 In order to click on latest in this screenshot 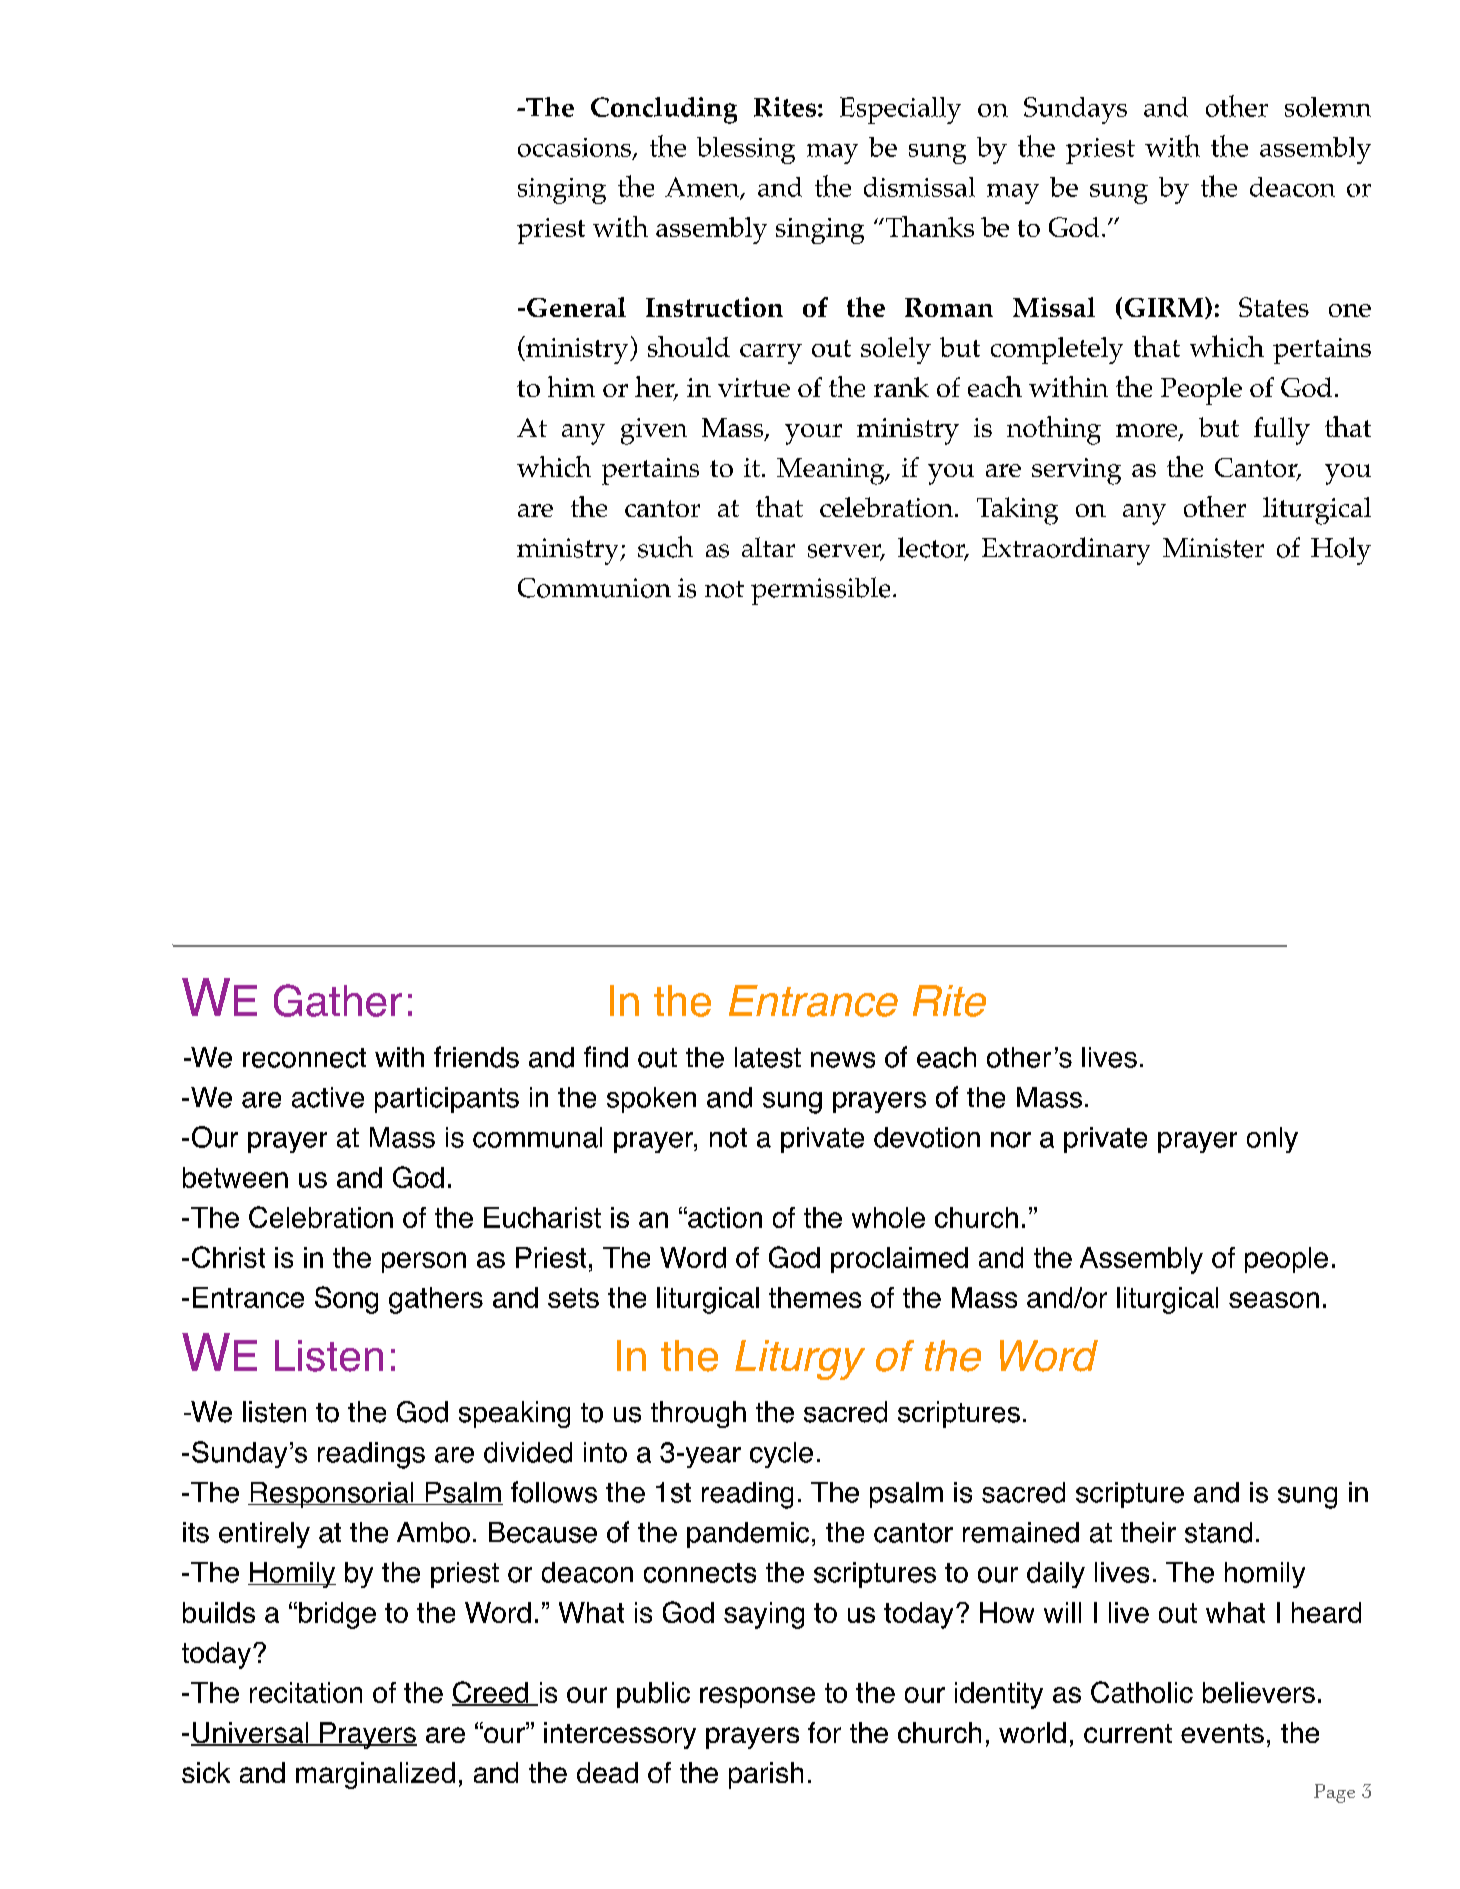, I will do `click(768, 1057)`.
